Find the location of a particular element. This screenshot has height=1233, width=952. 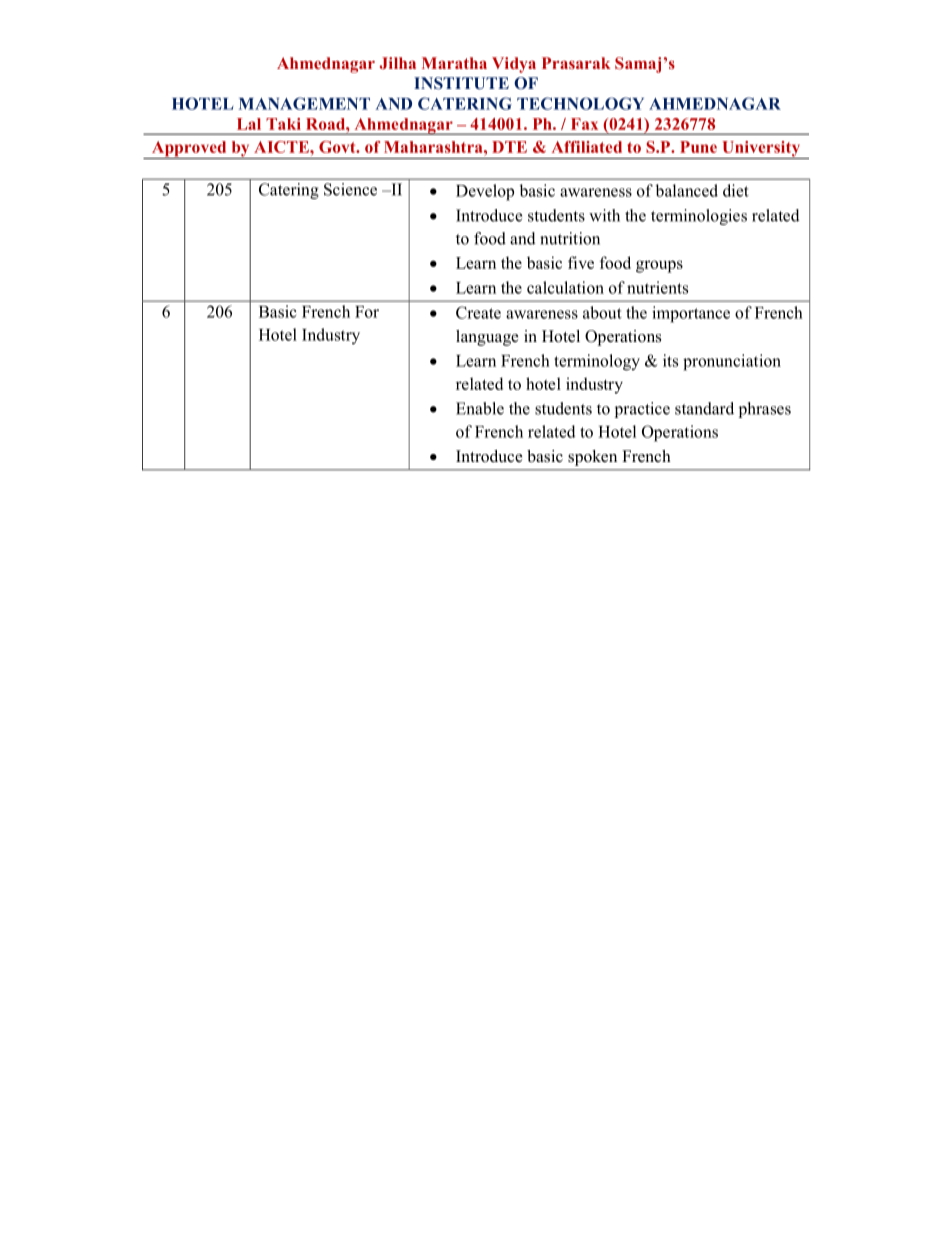

MANAGEMENT is located at coordinates (304, 103).
